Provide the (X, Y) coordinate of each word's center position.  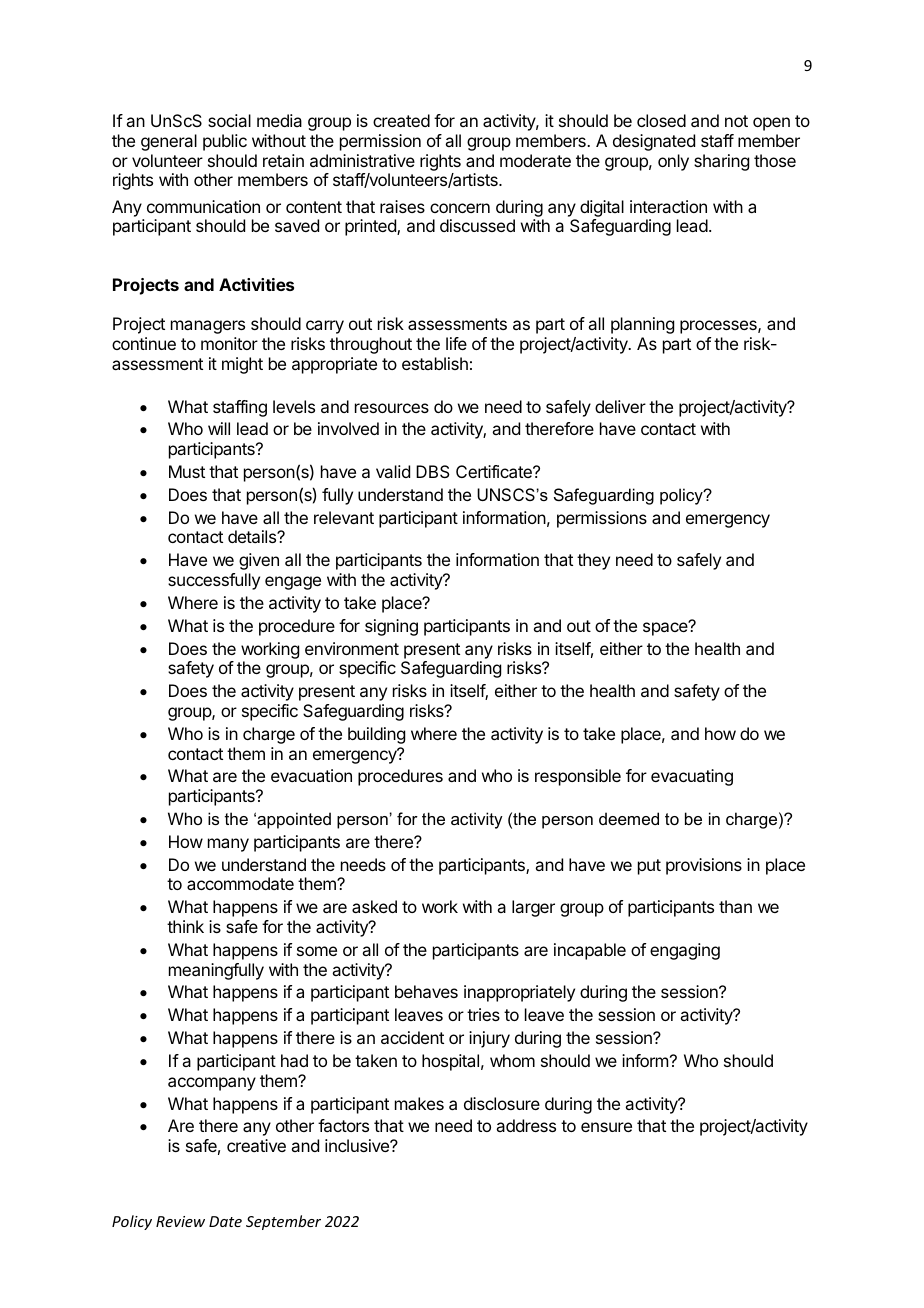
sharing (721, 162)
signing (391, 627)
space (666, 628)
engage (293, 583)
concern (460, 208)
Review (180, 1221)
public (225, 142)
